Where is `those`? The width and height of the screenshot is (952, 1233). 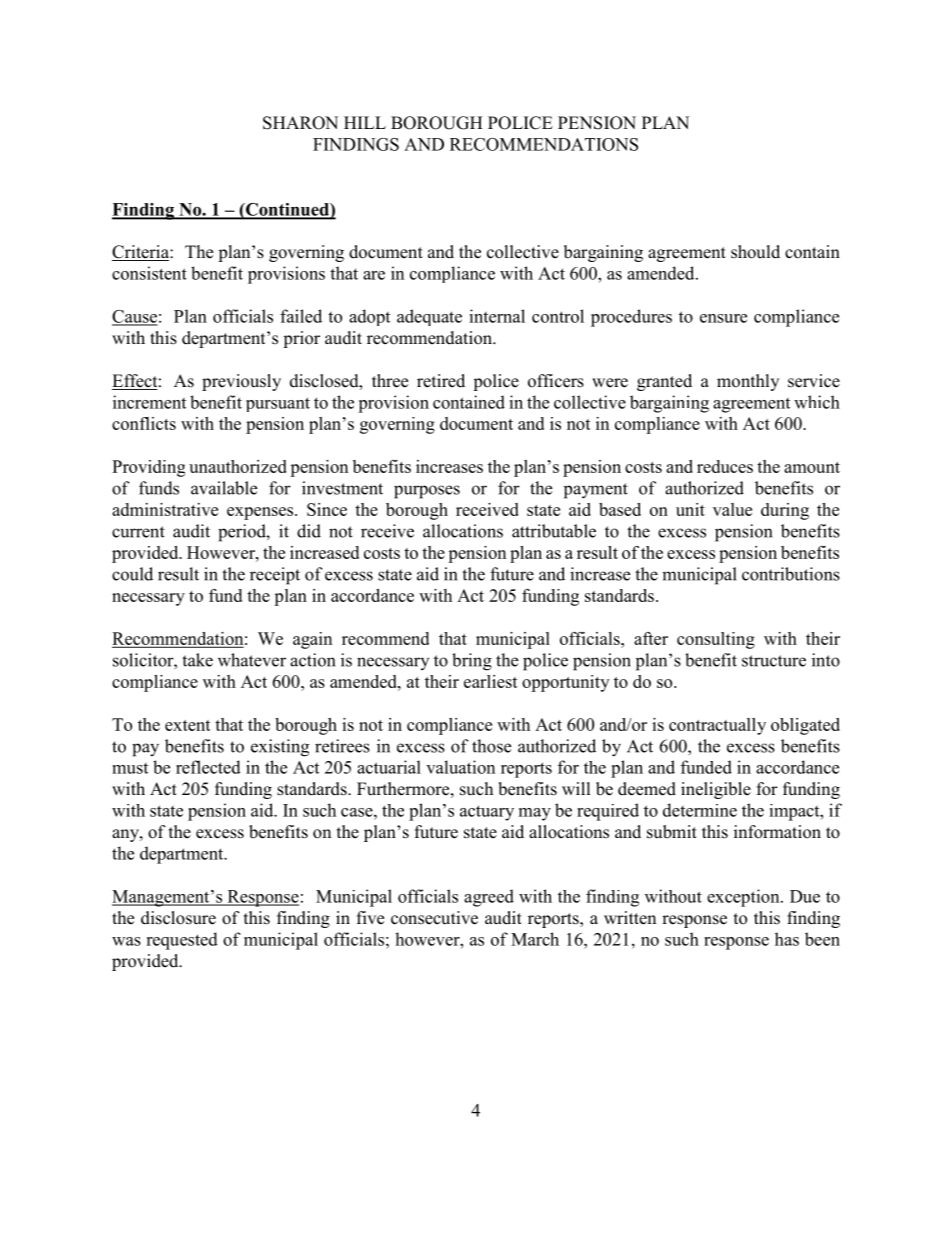
those is located at coordinates (491, 746).
